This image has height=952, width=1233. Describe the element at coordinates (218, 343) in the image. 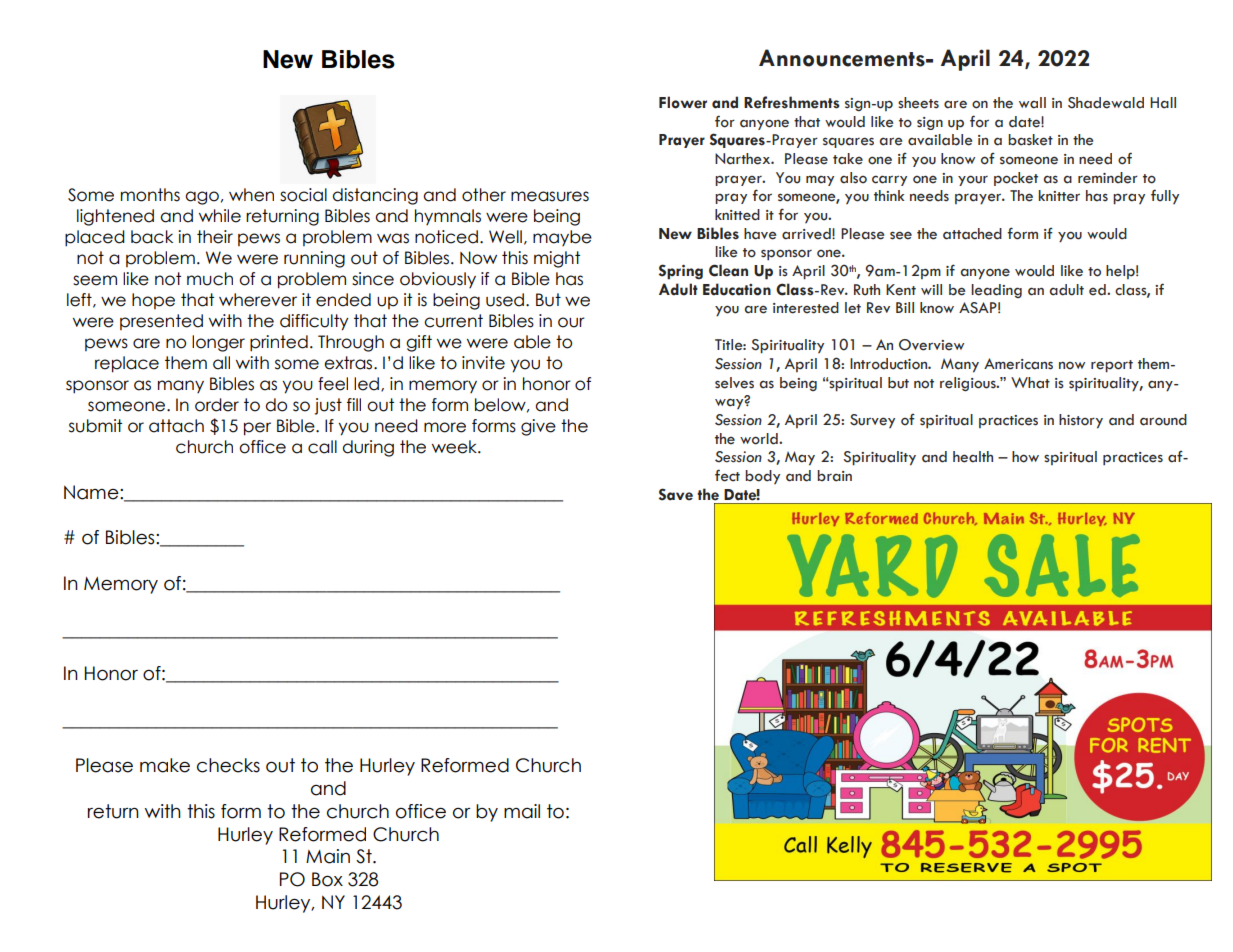

I see `longer` at that location.
